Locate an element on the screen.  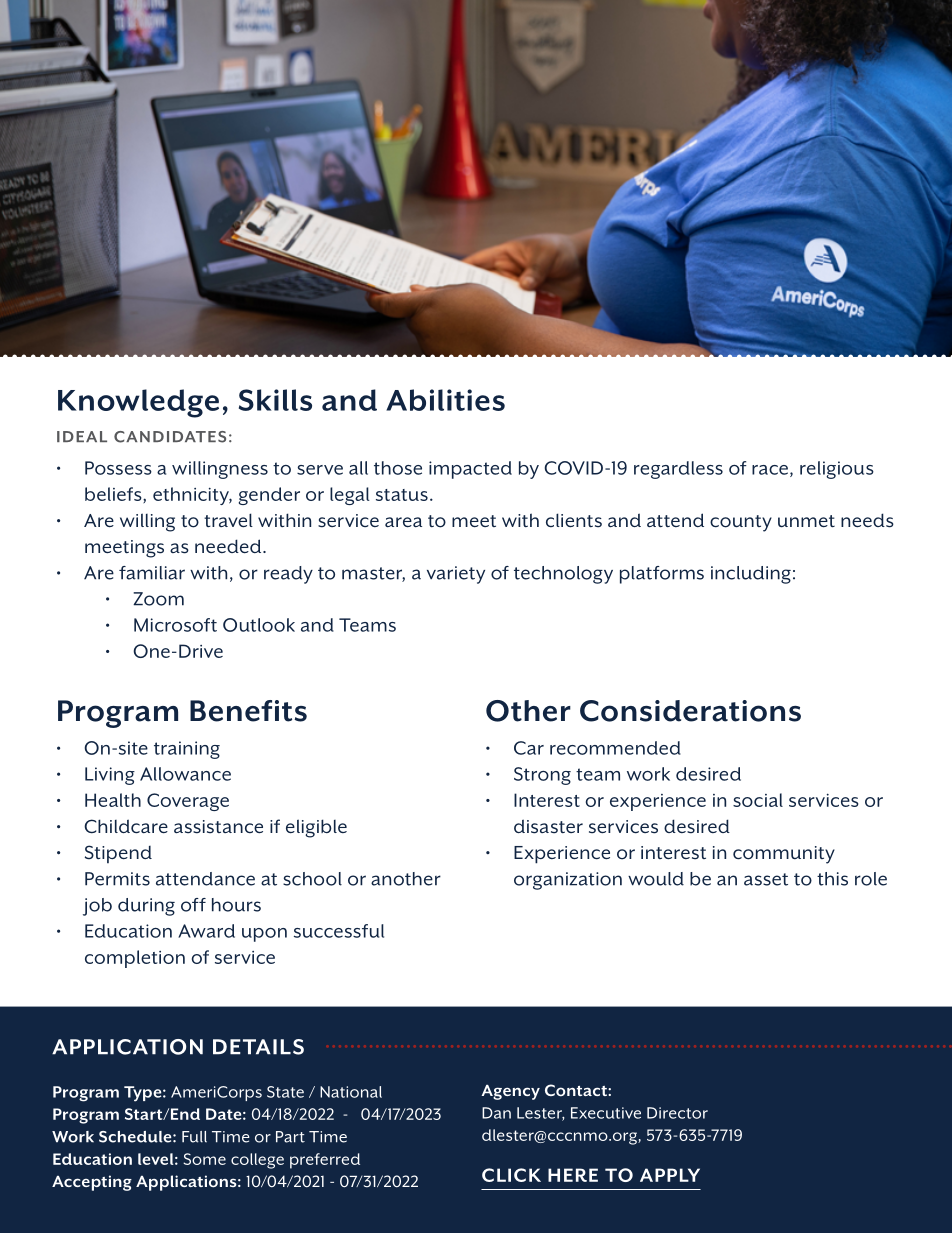
variety is located at coordinates (456, 575).
